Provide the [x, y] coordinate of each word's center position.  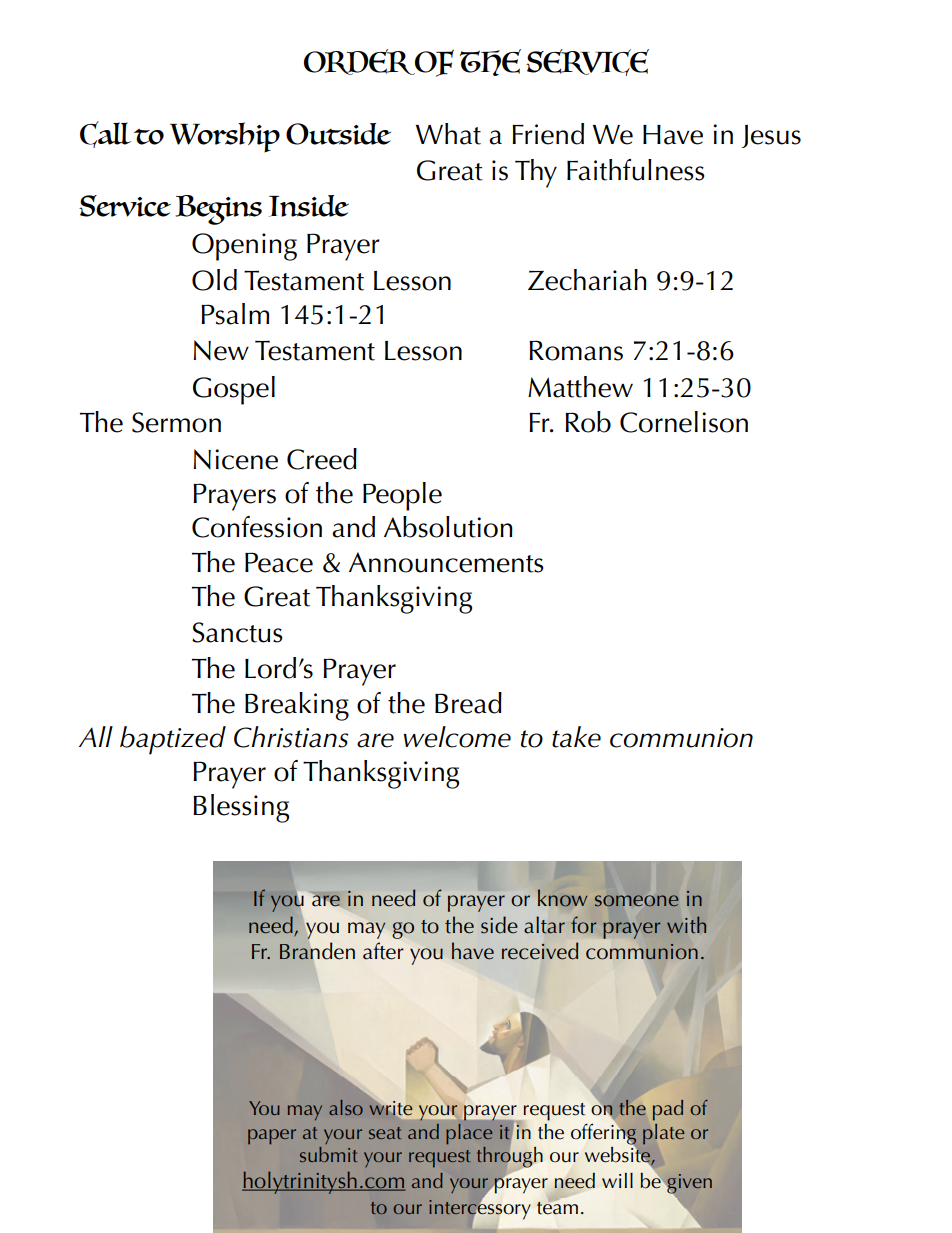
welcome [457, 737]
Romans [576, 350]
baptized [173, 740]
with [686, 924]
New [221, 350]
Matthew [580, 387]
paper [272, 1136]
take [576, 737]
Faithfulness [636, 170]
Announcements [446, 562]
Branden [317, 951]
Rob [588, 422]
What [448, 134]
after [383, 951]
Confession [257, 527]
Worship [225, 137]
